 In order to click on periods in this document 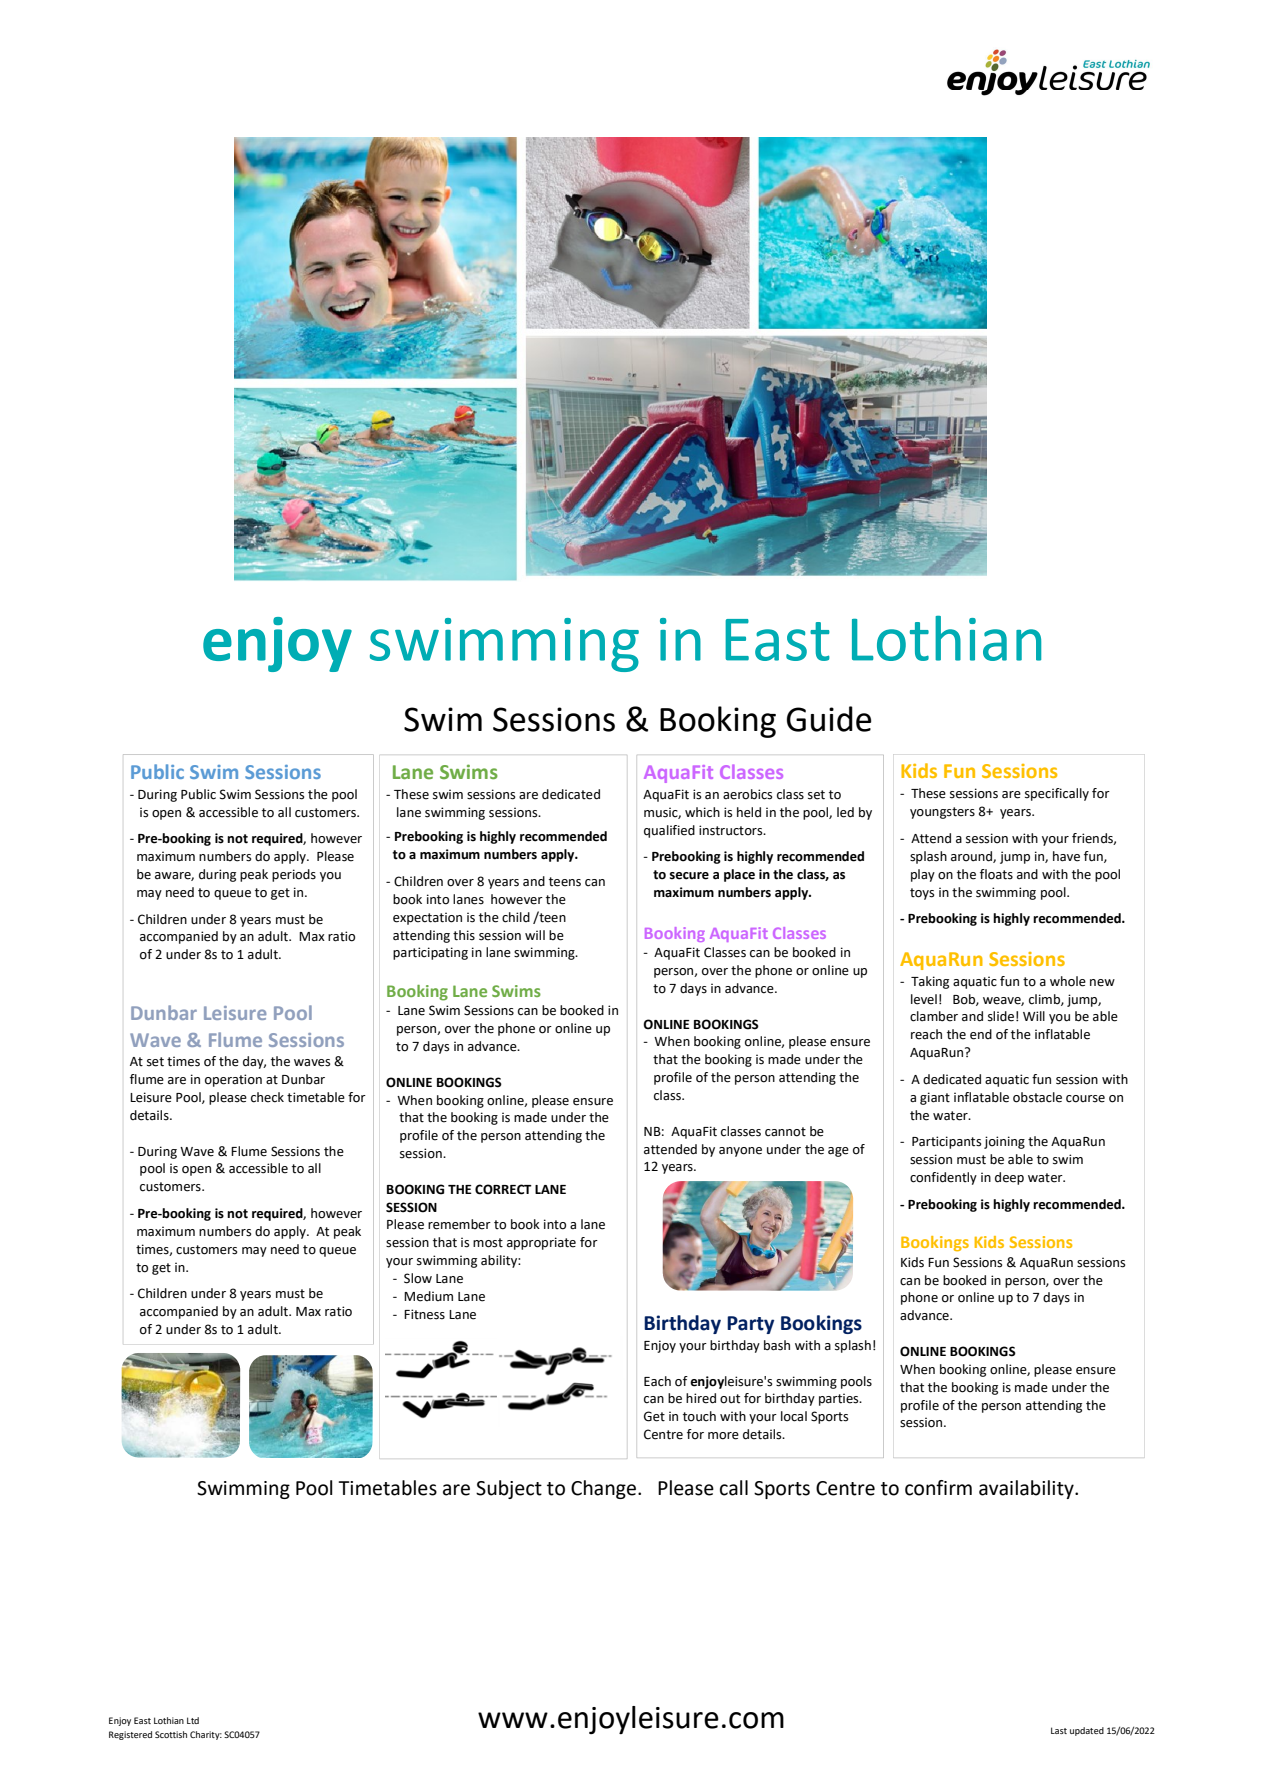, I will do `click(294, 875)`.
